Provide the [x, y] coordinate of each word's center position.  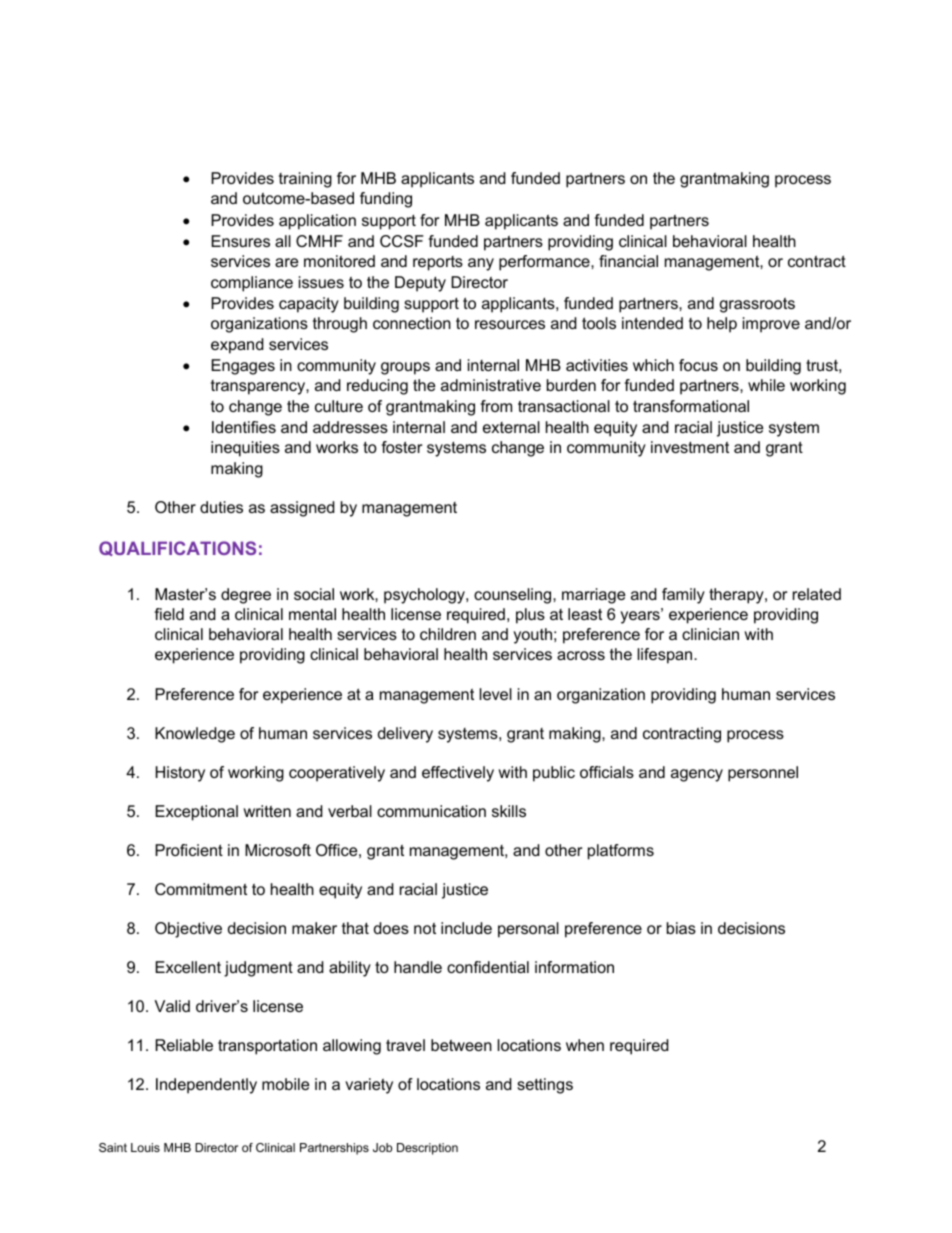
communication [431, 811]
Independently [206, 1086]
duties [221, 507]
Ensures [240, 241]
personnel [763, 774]
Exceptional [196, 813]
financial [628, 261]
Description [427, 1149]
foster [401, 447]
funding [386, 200]
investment [690, 447]
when [585, 1045]
